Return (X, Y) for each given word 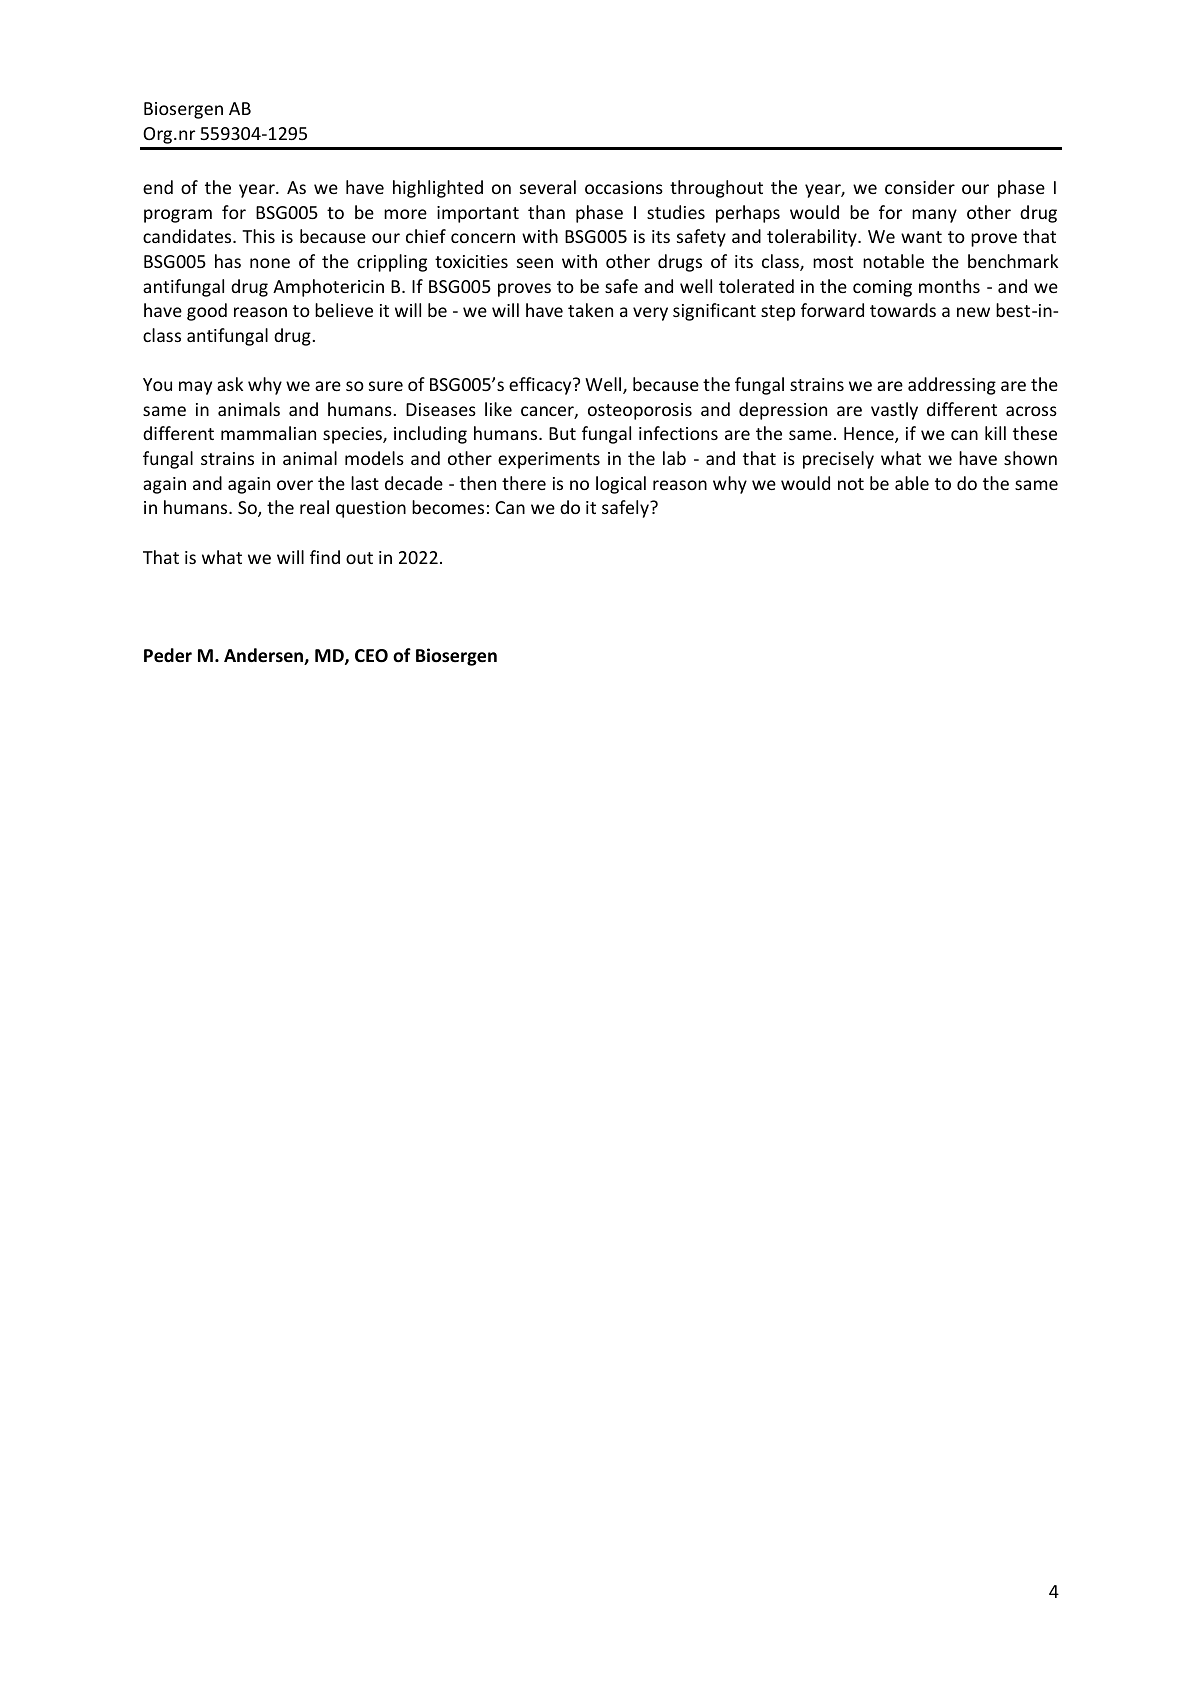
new (973, 312)
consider (920, 187)
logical (621, 485)
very (650, 314)
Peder (168, 655)
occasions (624, 187)
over (295, 485)
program (178, 216)
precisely (838, 460)
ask (230, 384)
